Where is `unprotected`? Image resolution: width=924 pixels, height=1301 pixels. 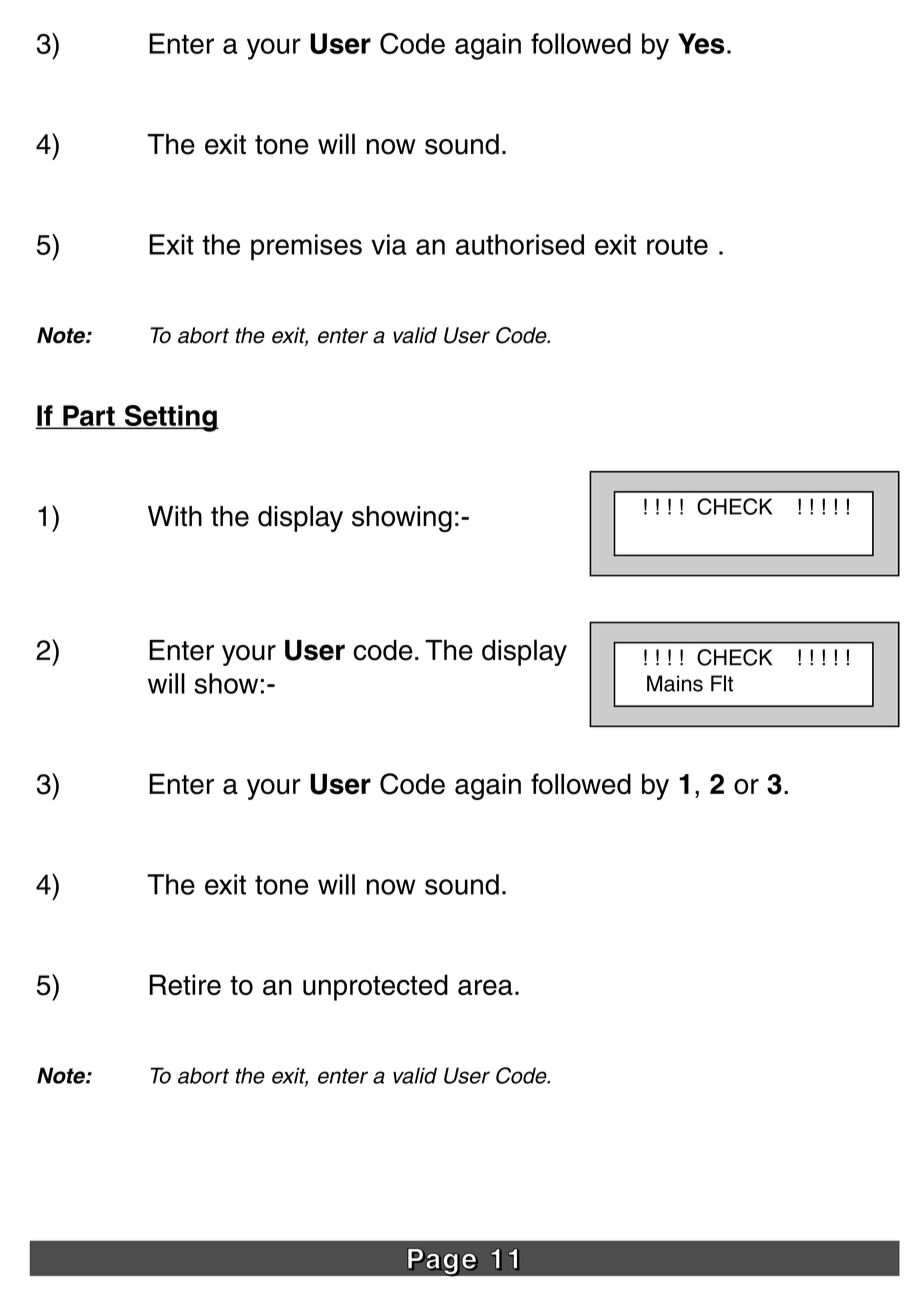 unprotected is located at coordinates (375, 987).
